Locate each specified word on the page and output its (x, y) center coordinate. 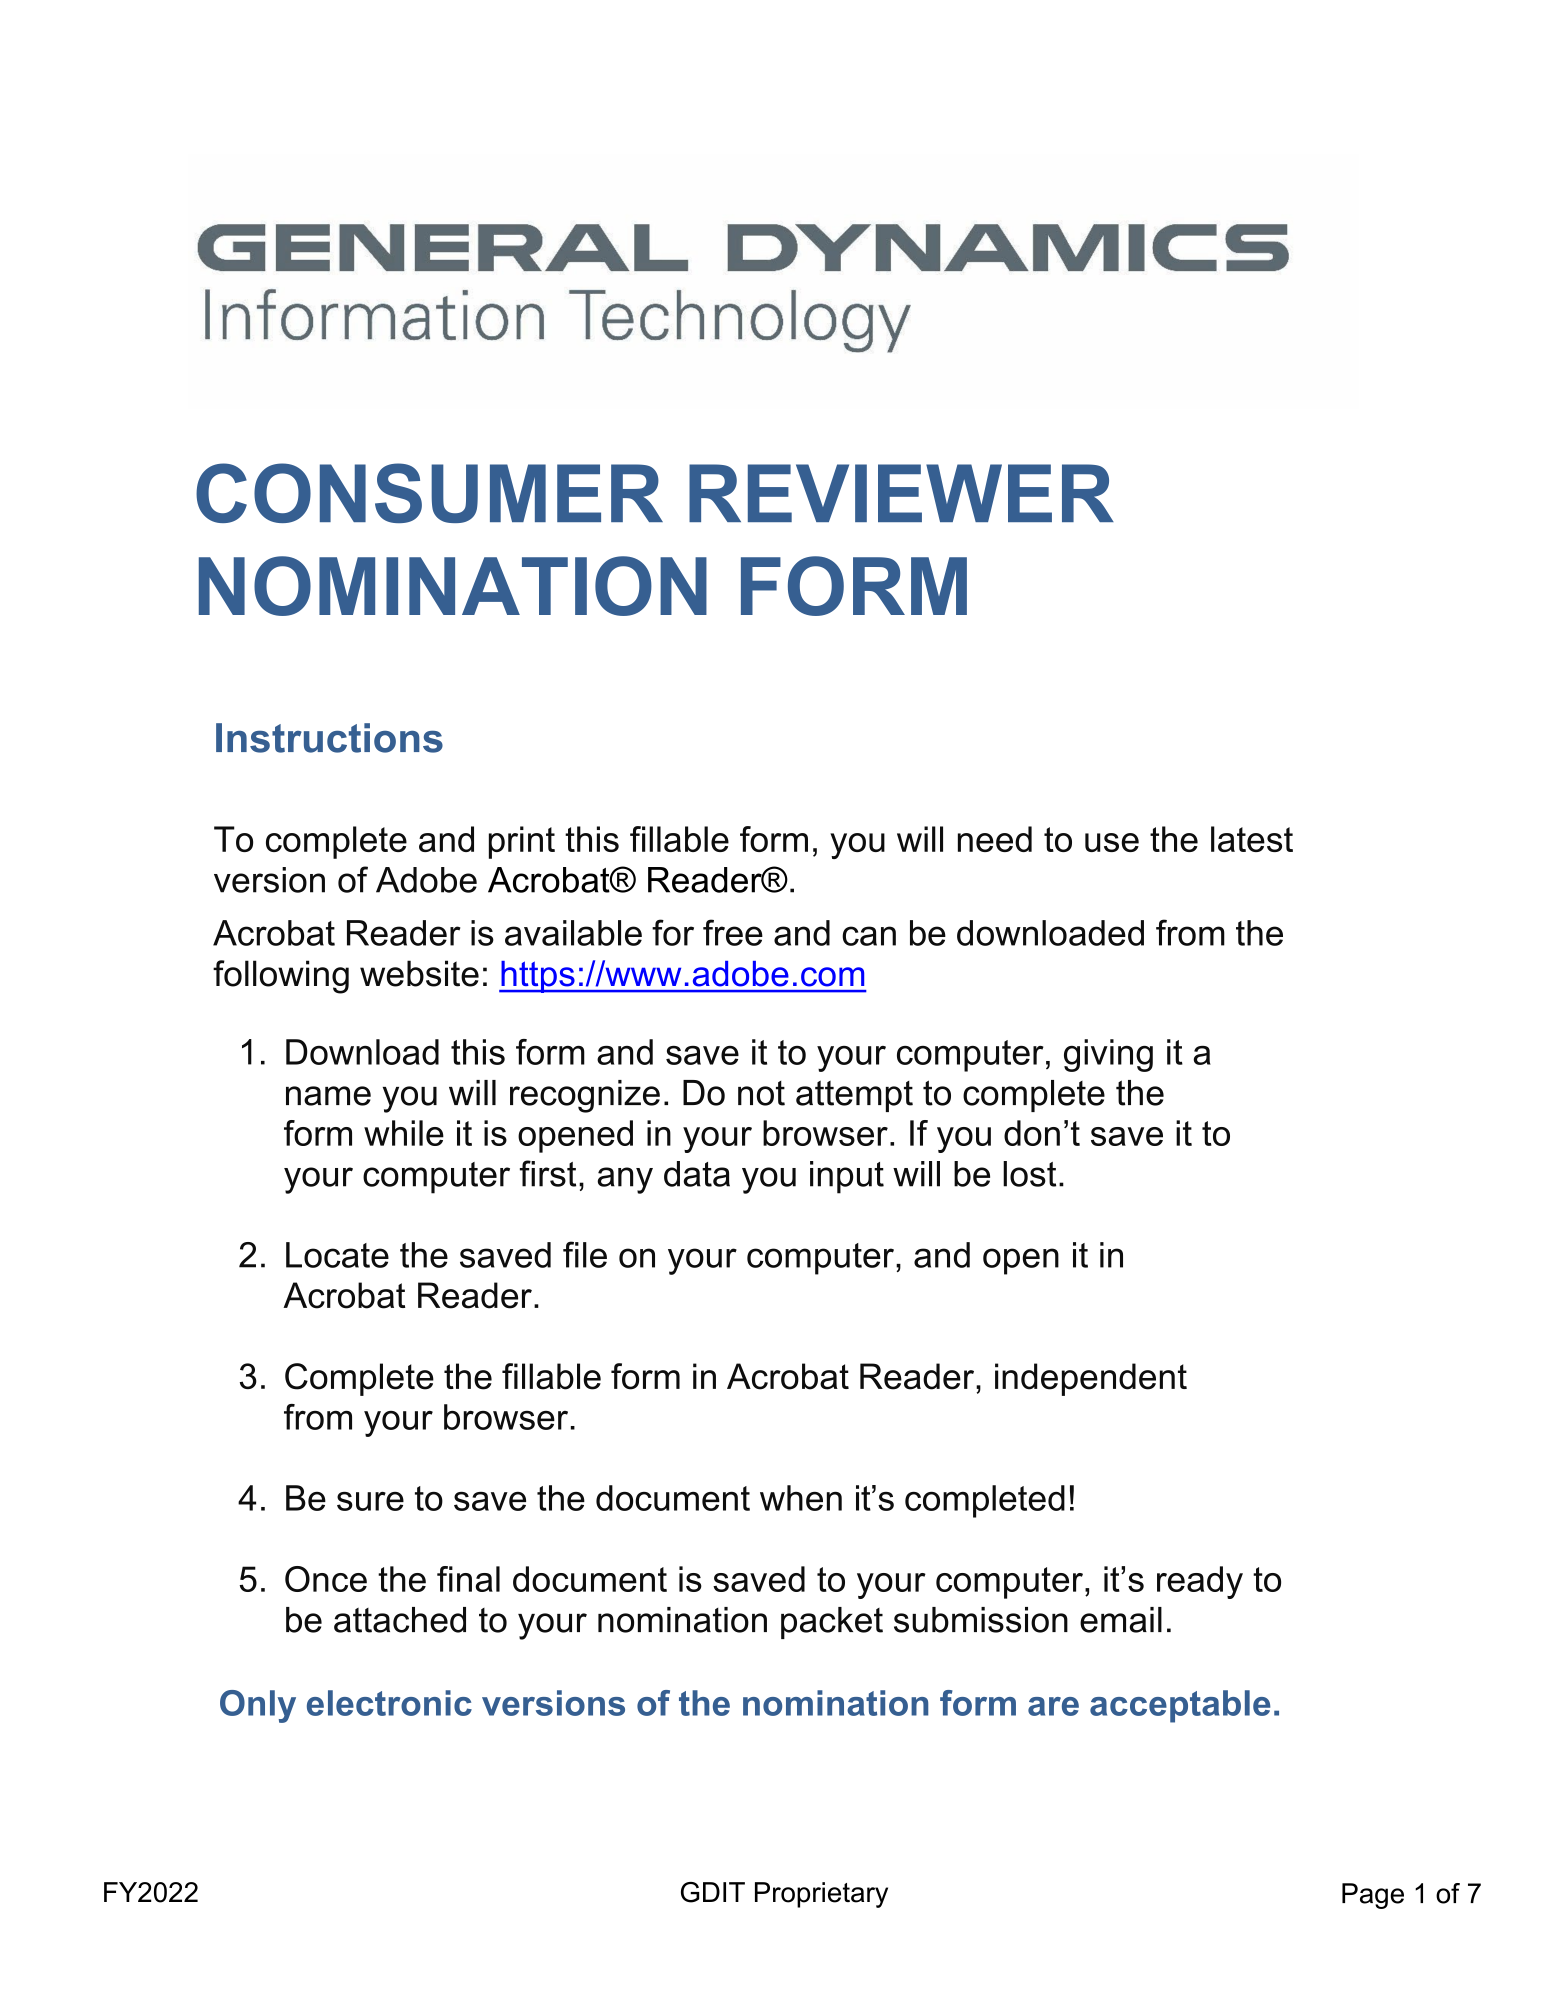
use (1112, 842)
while (404, 1133)
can (869, 936)
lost (1029, 1174)
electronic (389, 1703)
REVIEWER (901, 493)
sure (370, 1501)
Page (1373, 1896)
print (522, 842)
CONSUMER (429, 493)
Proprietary (821, 1895)
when (801, 1498)
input (847, 1177)
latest (1252, 839)
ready (1200, 1582)
